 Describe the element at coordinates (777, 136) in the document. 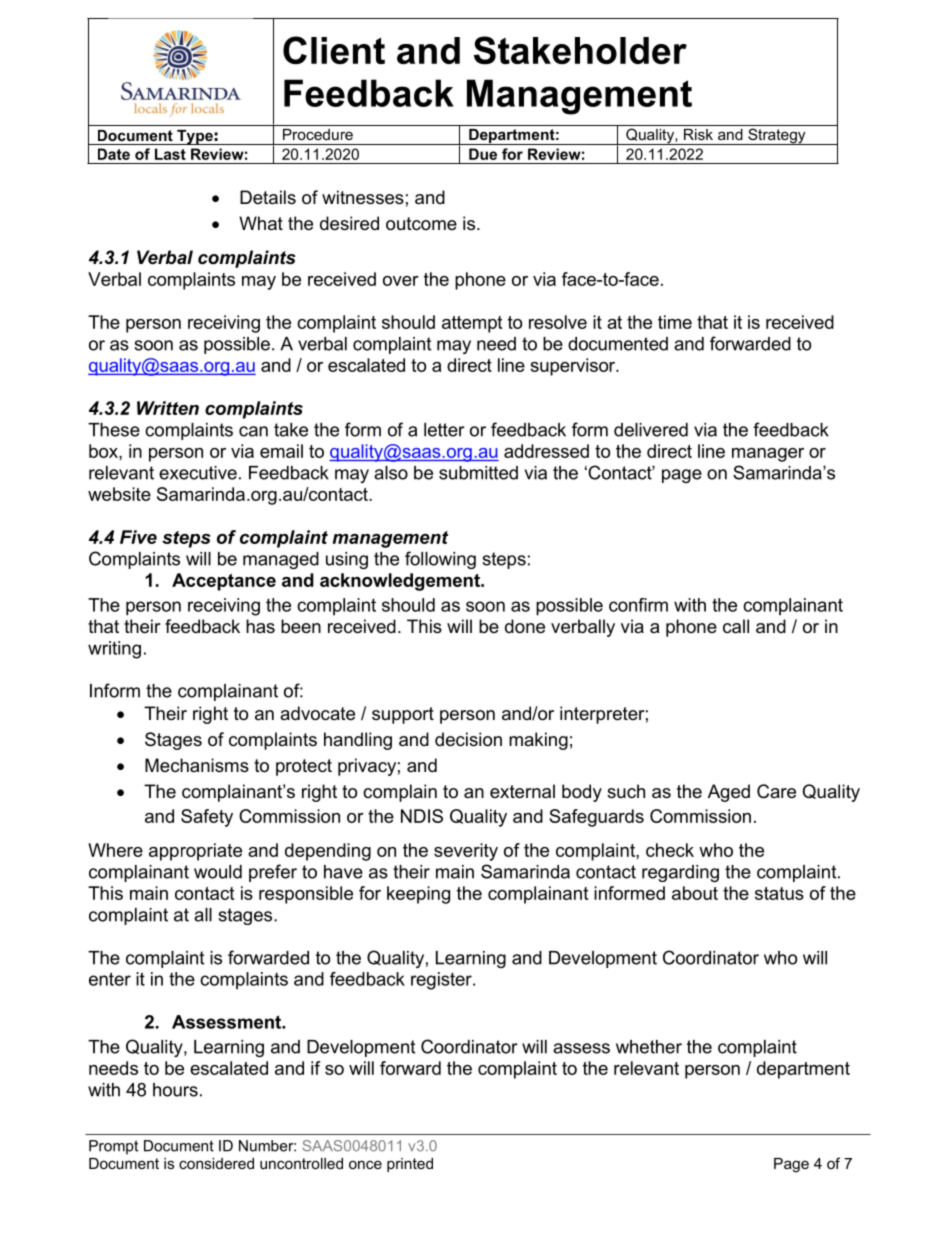

I see `Strategy` at that location.
